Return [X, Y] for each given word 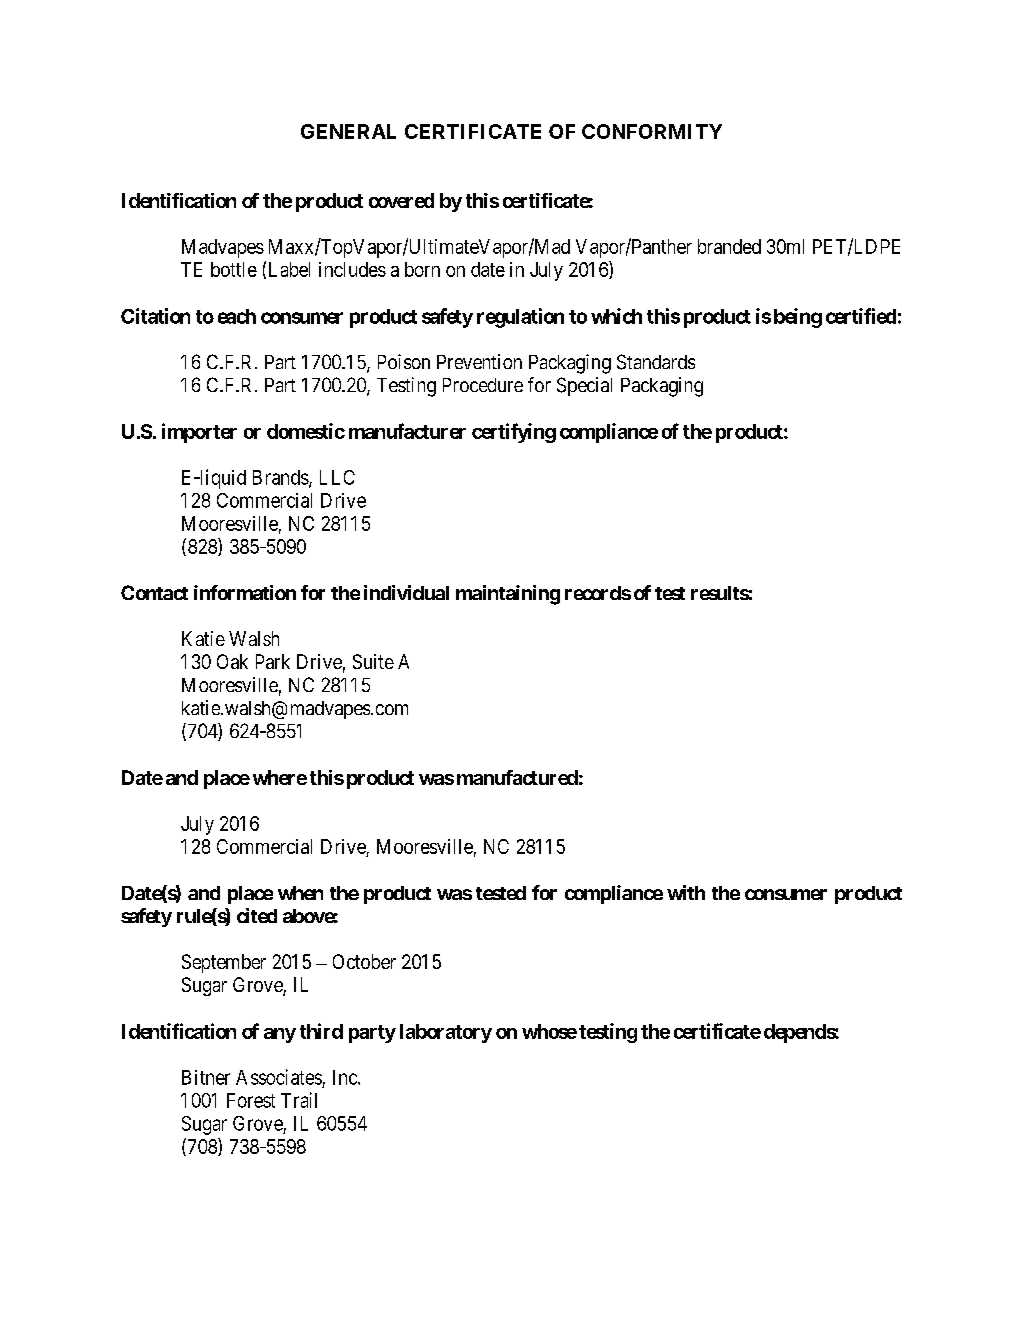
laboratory [446, 1033]
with [686, 892]
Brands [281, 478]
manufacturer [407, 431]
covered [401, 200]
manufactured [517, 777]
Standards [656, 362]
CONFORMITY [652, 131]
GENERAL [348, 131]
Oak [232, 661]
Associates [279, 1077]
